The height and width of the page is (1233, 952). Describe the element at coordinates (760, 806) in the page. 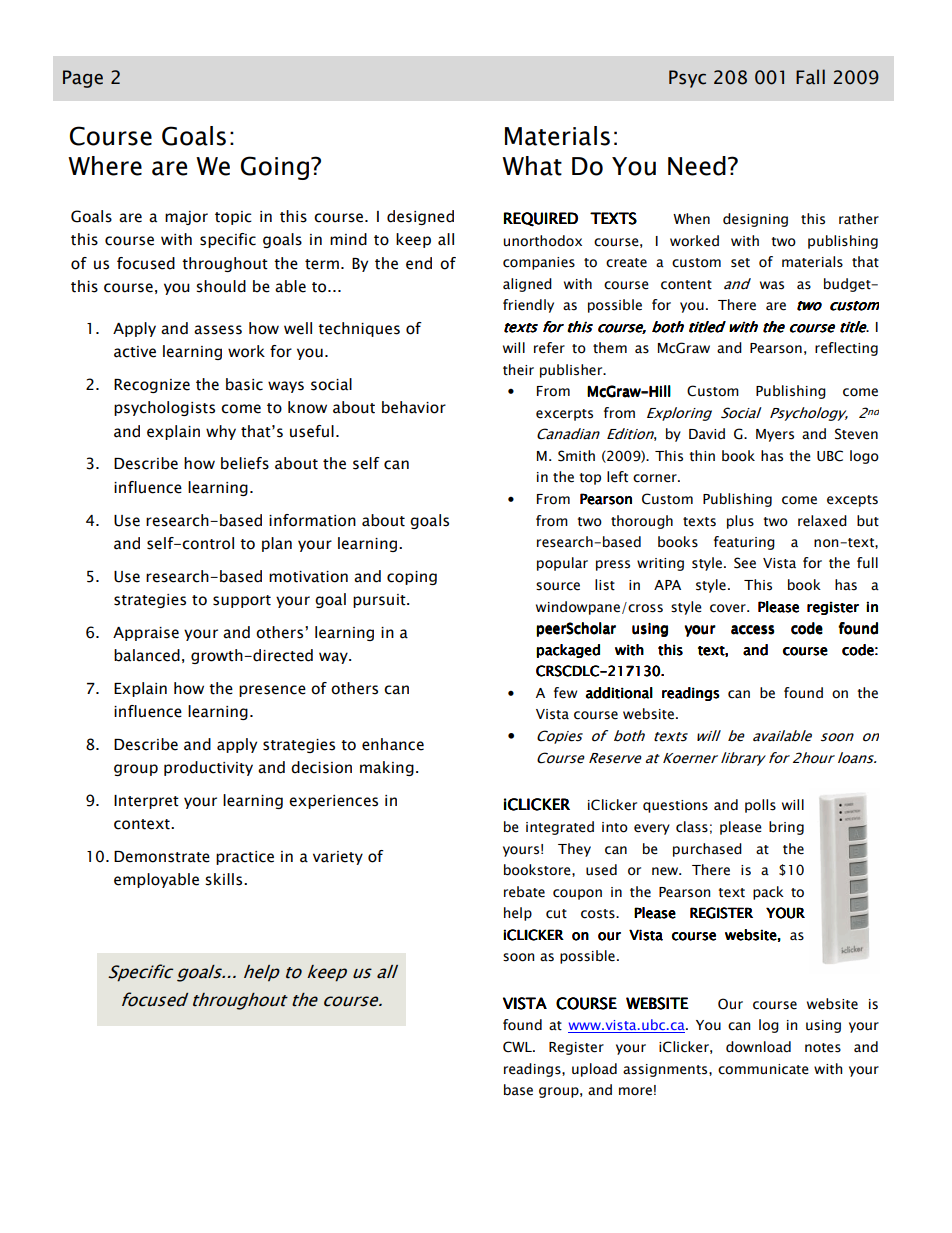

I see `polls` at that location.
